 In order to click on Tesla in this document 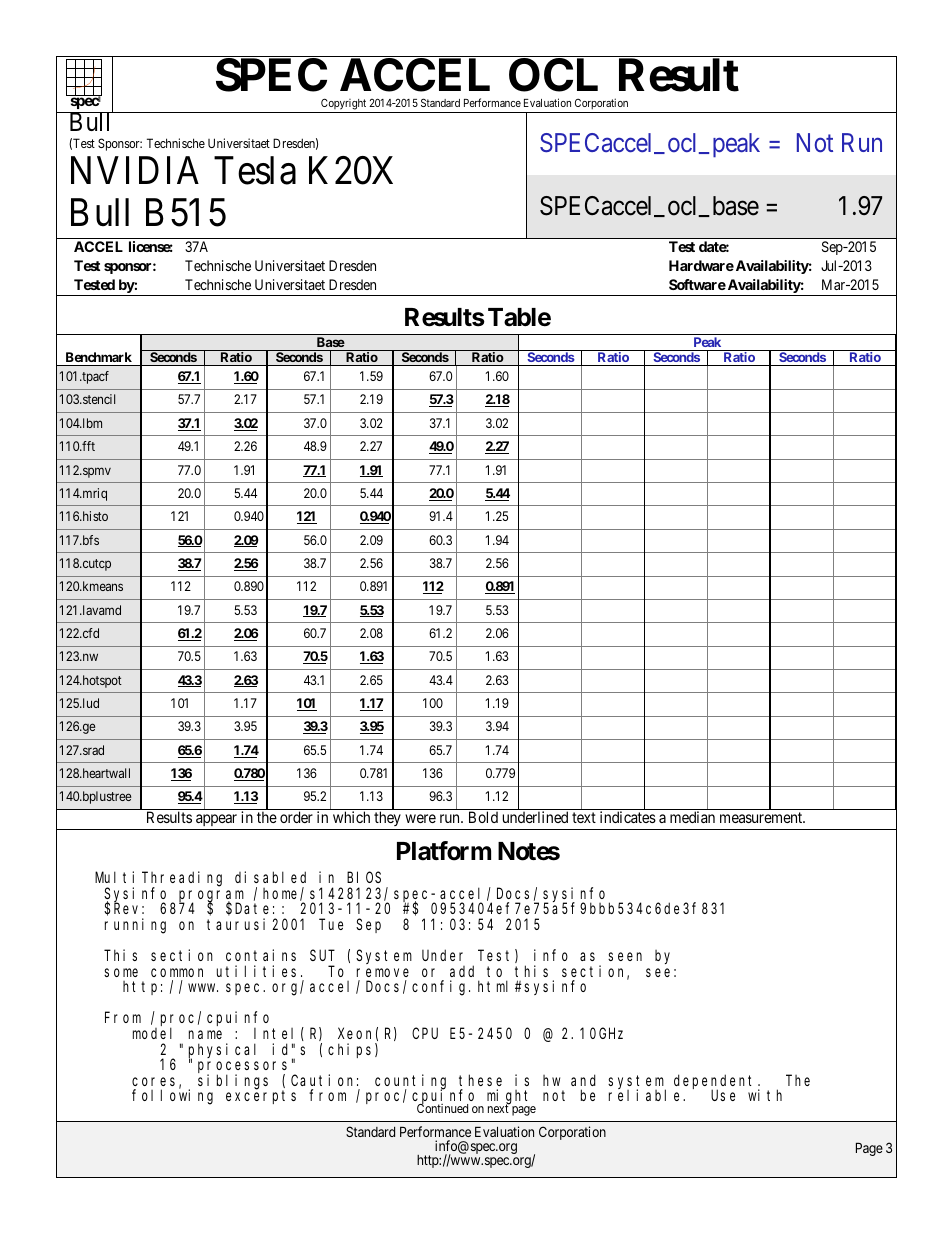, I will do `click(255, 170)`.
